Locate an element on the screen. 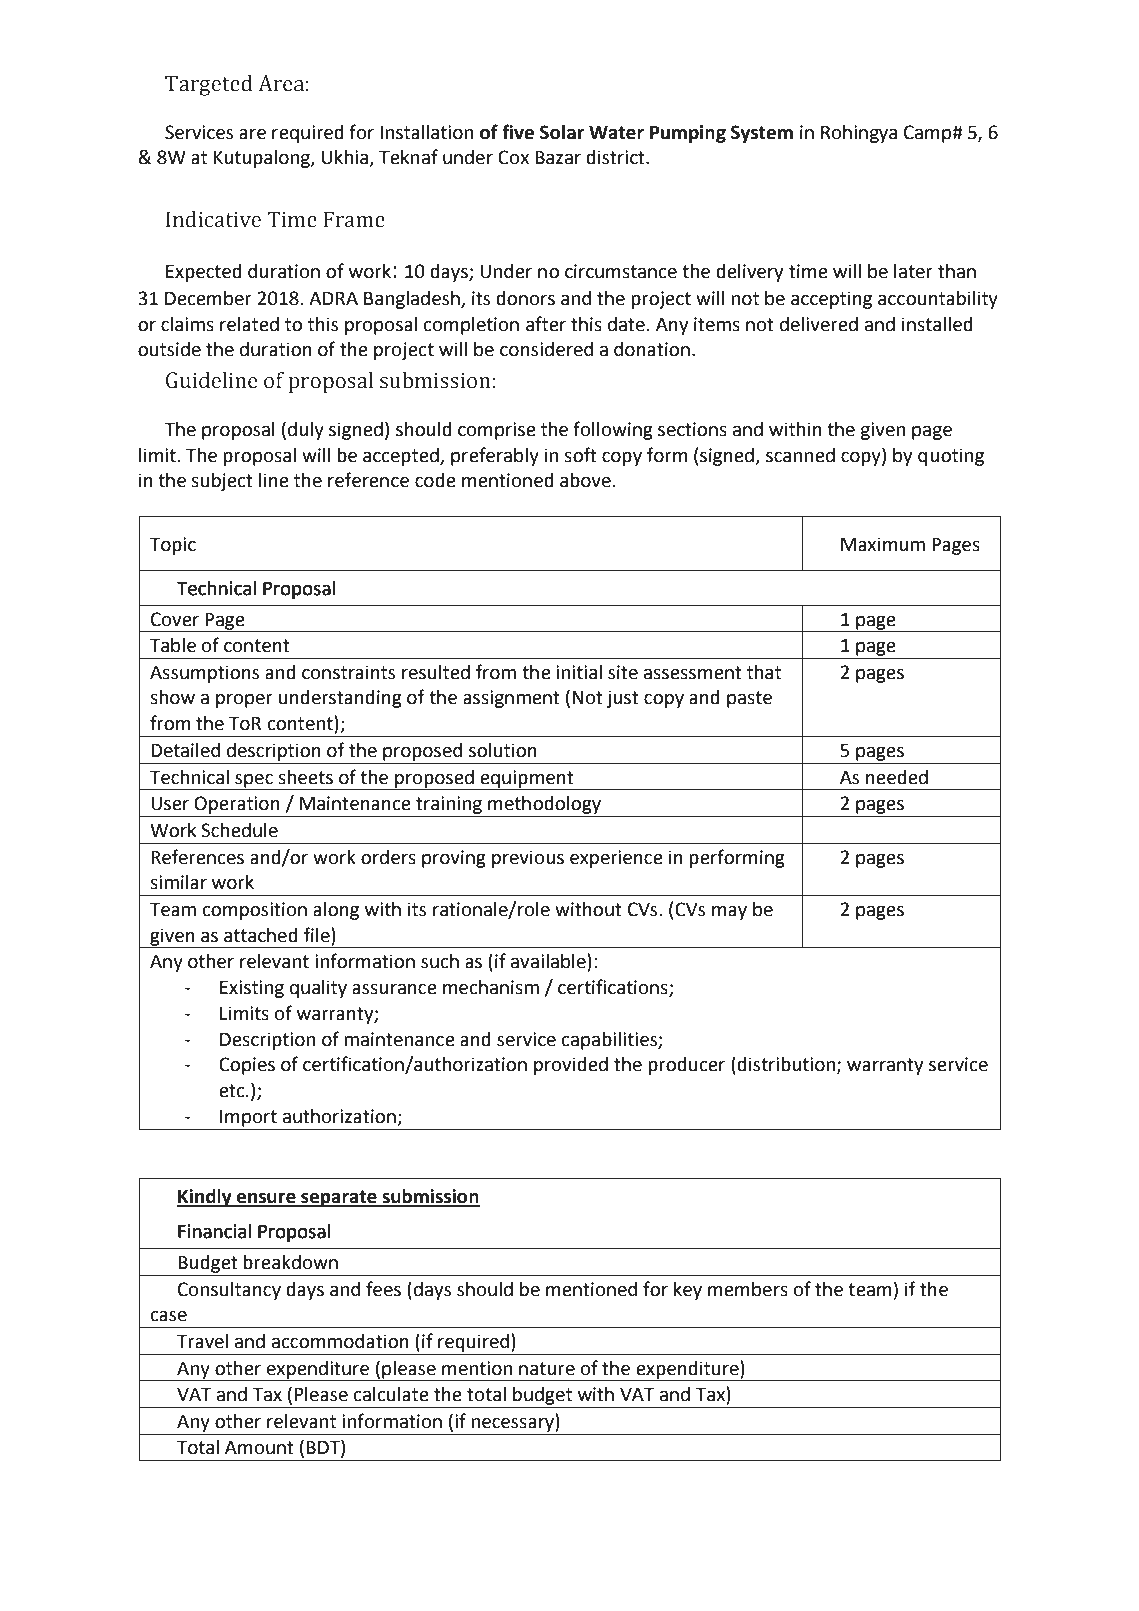  available is located at coordinates (549, 962).
